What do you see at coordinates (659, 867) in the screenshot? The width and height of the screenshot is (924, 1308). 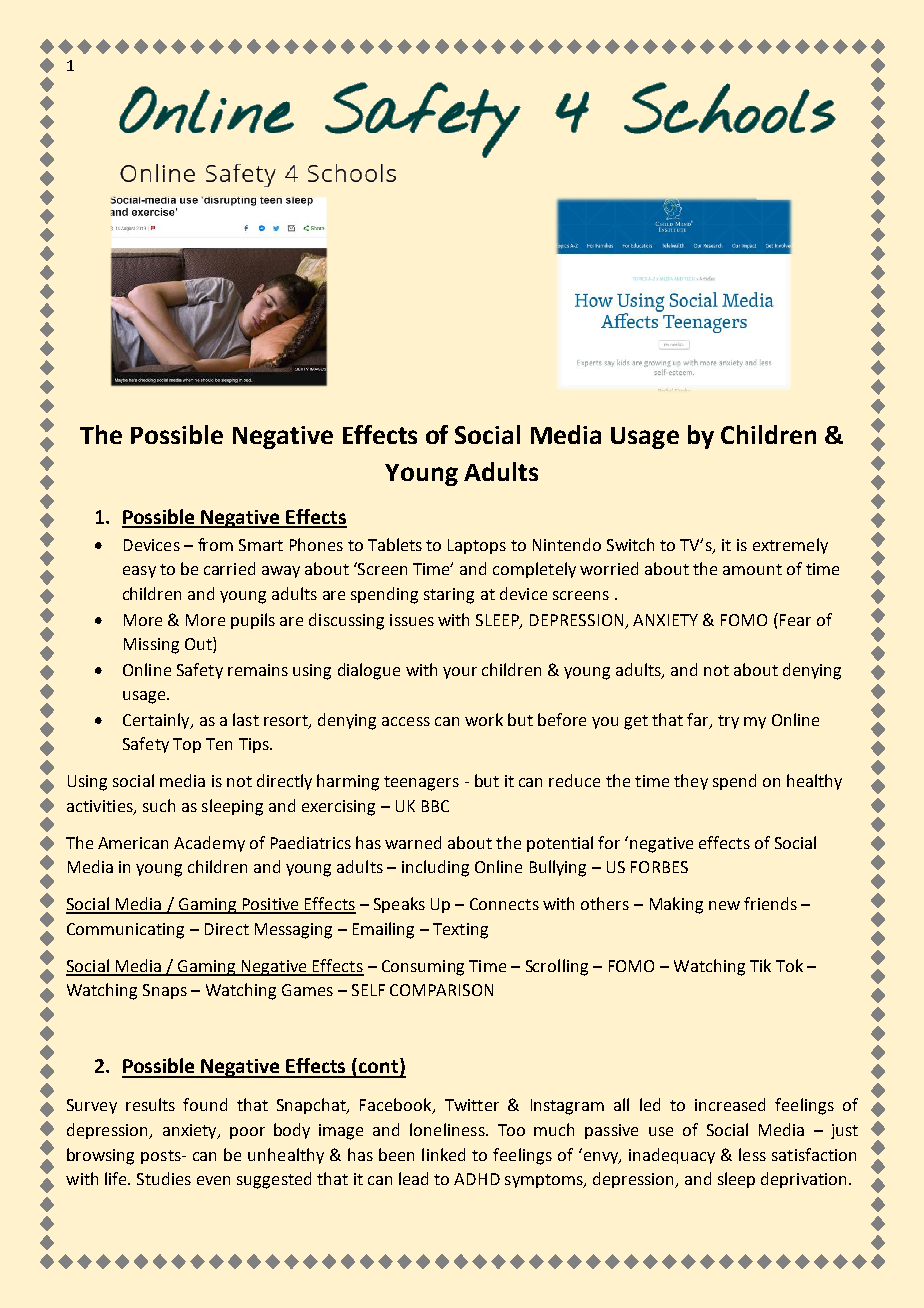 I see `FORBES` at bounding box center [659, 867].
